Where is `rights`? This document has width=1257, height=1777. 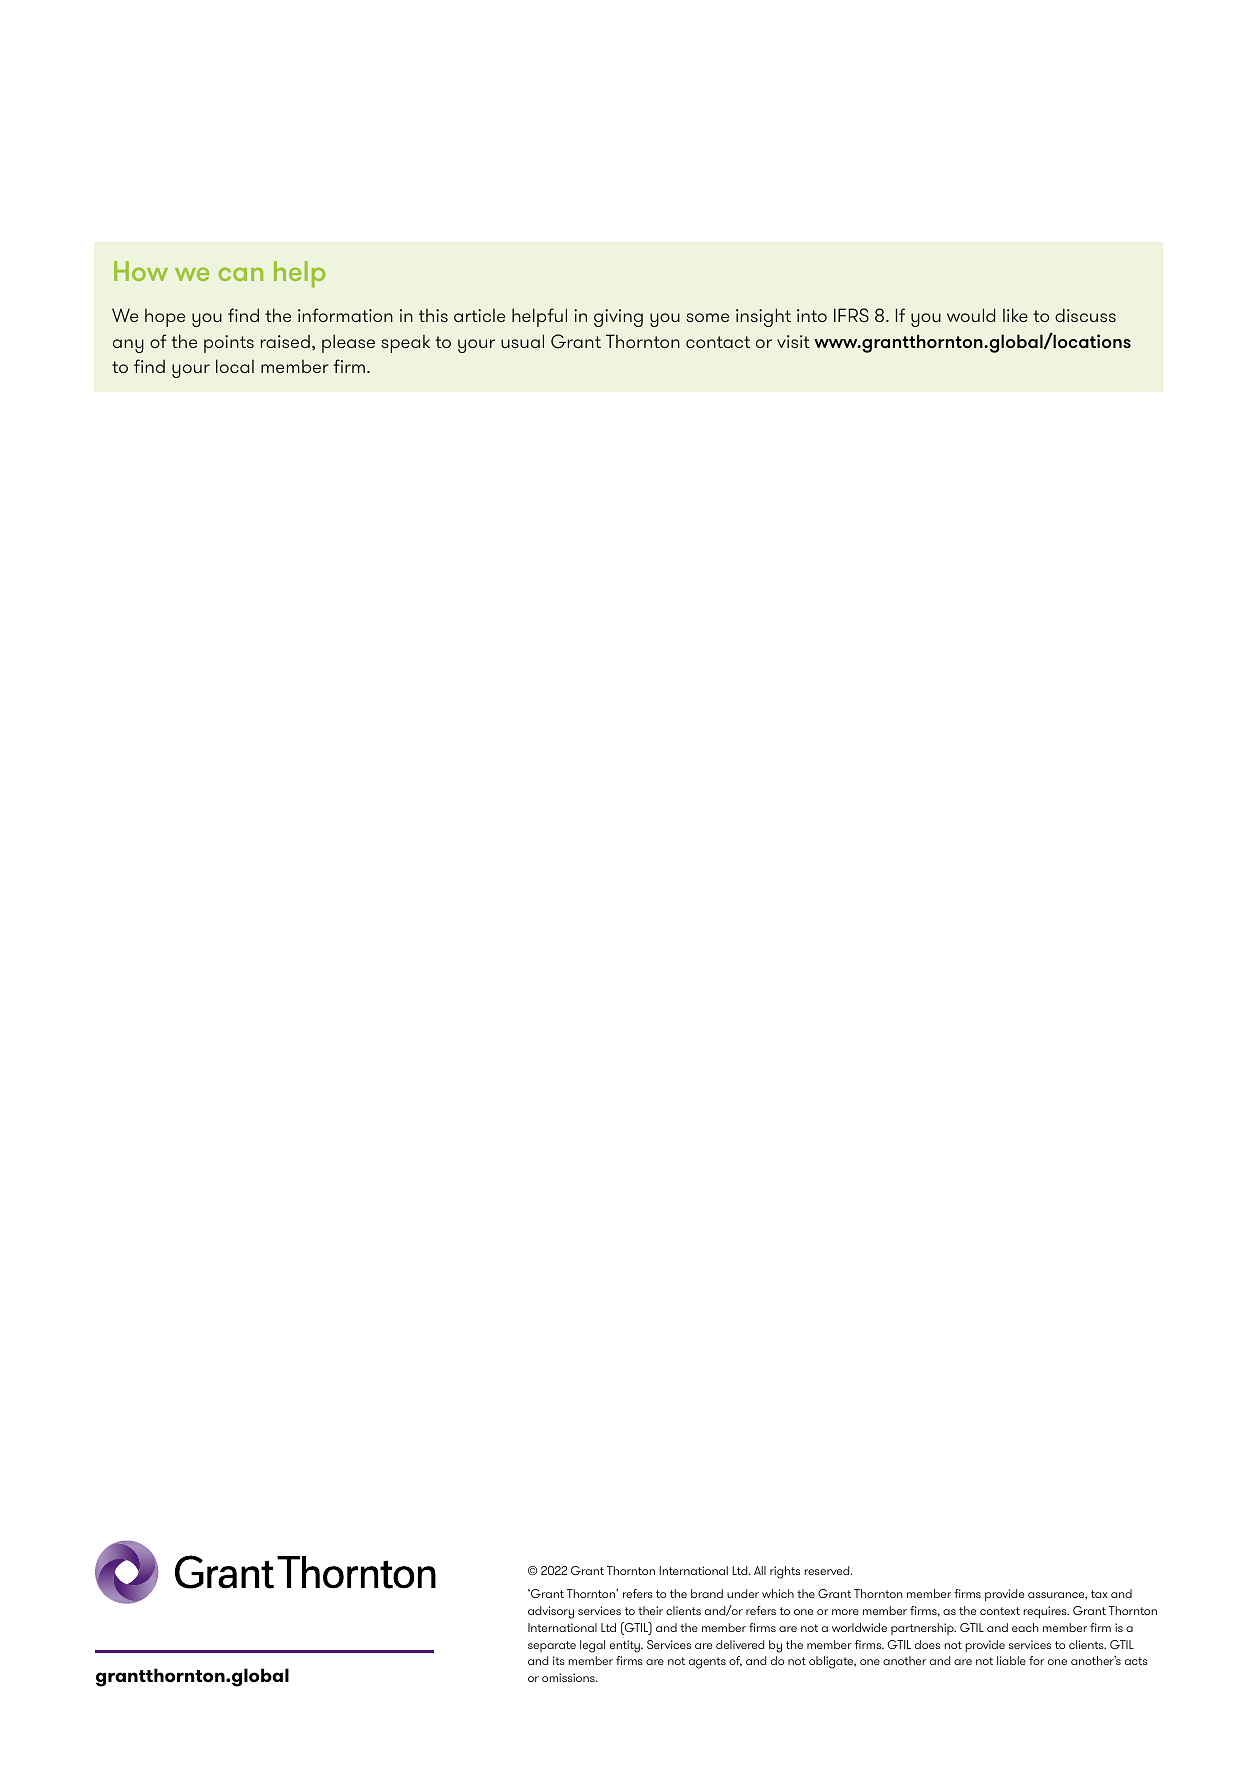
rights is located at coordinates (785, 1572).
